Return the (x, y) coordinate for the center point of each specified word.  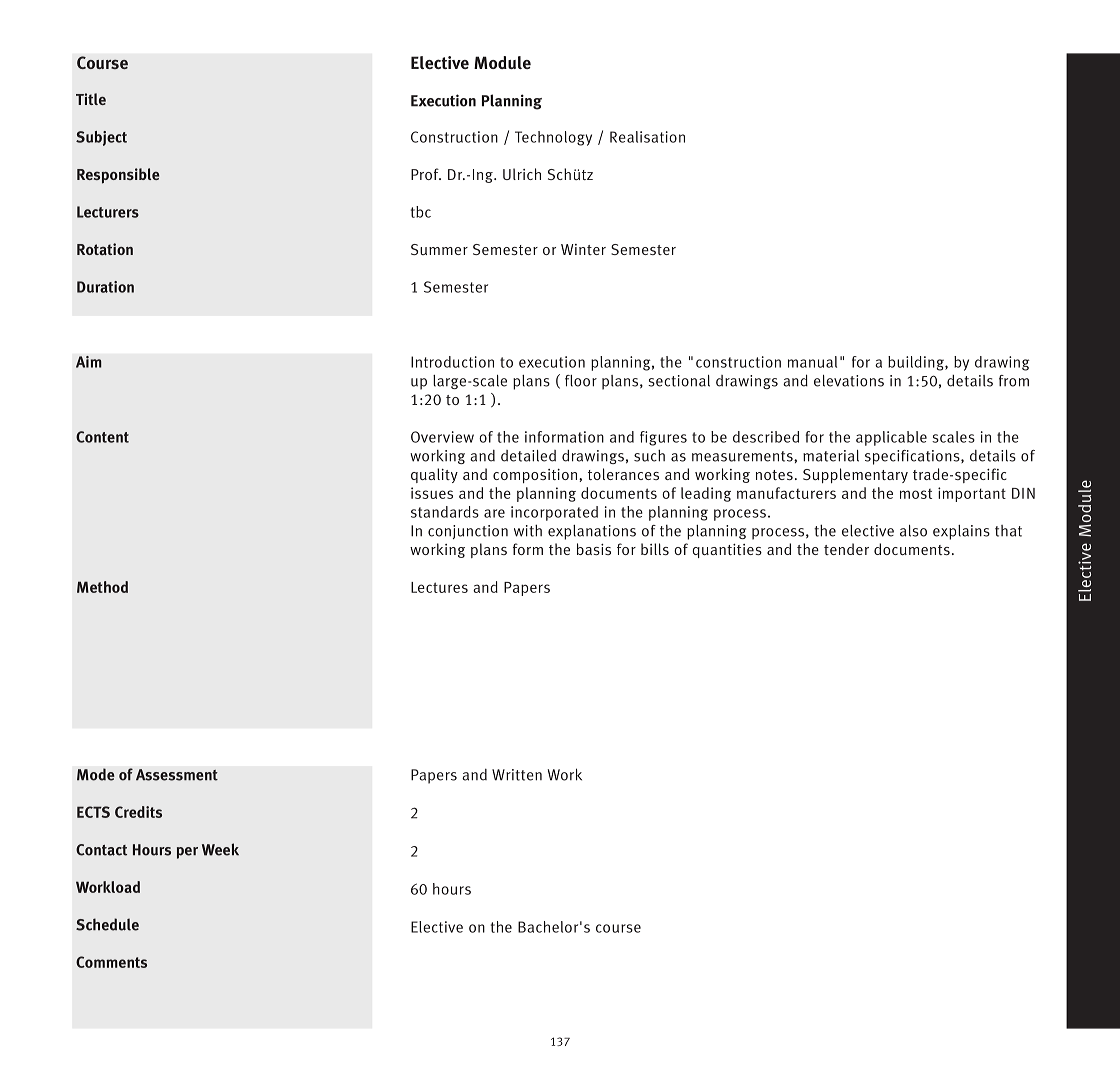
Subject (101, 138)
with (528, 530)
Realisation (647, 137)
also (913, 531)
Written (517, 775)
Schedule (107, 924)
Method (102, 587)
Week (220, 849)
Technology (553, 138)
